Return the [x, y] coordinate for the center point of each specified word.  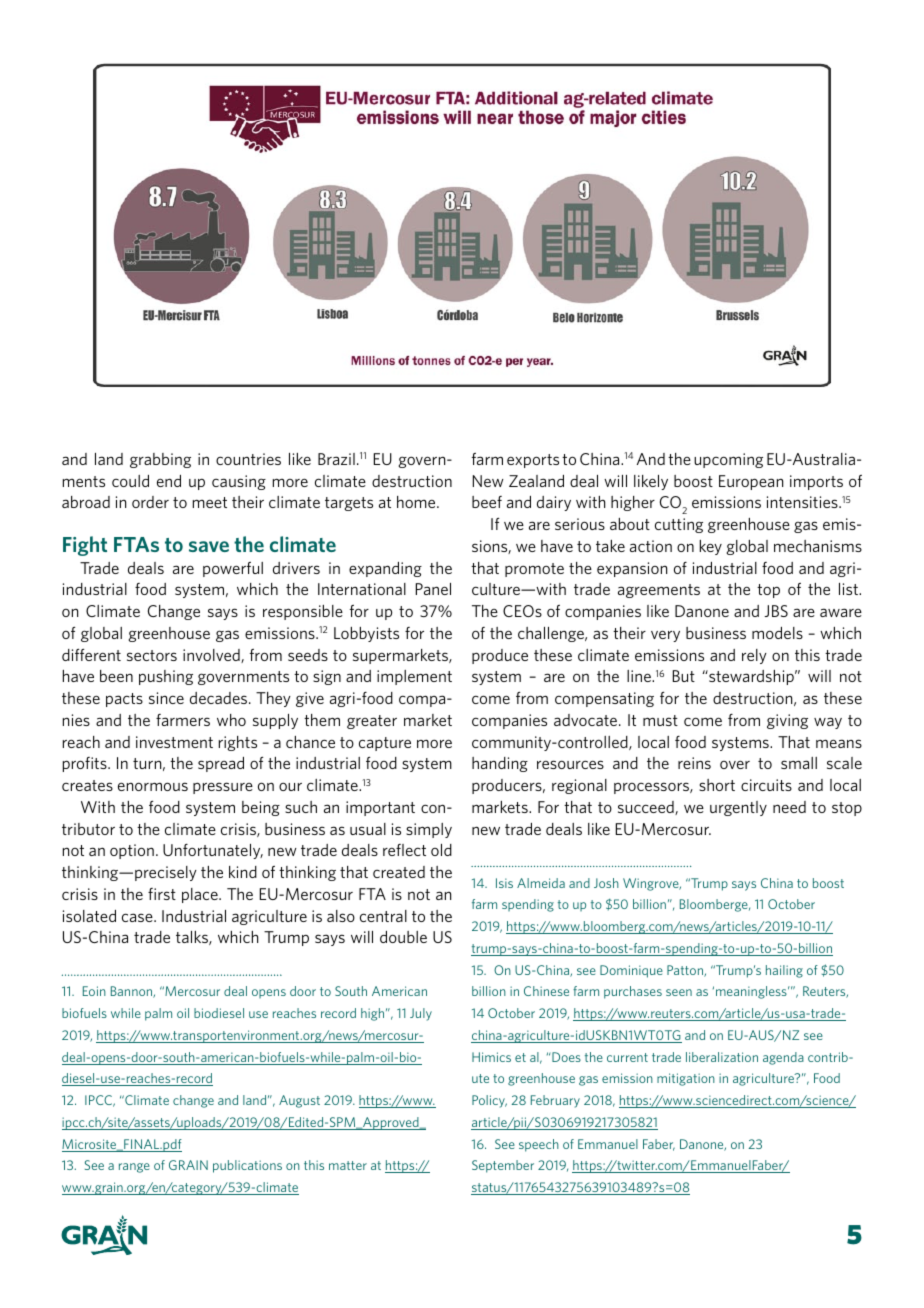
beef [487, 502]
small [799, 763]
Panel [433, 589]
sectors [152, 655]
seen [679, 992]
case [138, 917]
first [162, 894]
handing [500, 764]
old [441, 850]
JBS [776, 611]
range [134, 1168]
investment [174, 742]
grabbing [160, 460]
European [751, 482]
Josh [606, 883]
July [421, 1014]
